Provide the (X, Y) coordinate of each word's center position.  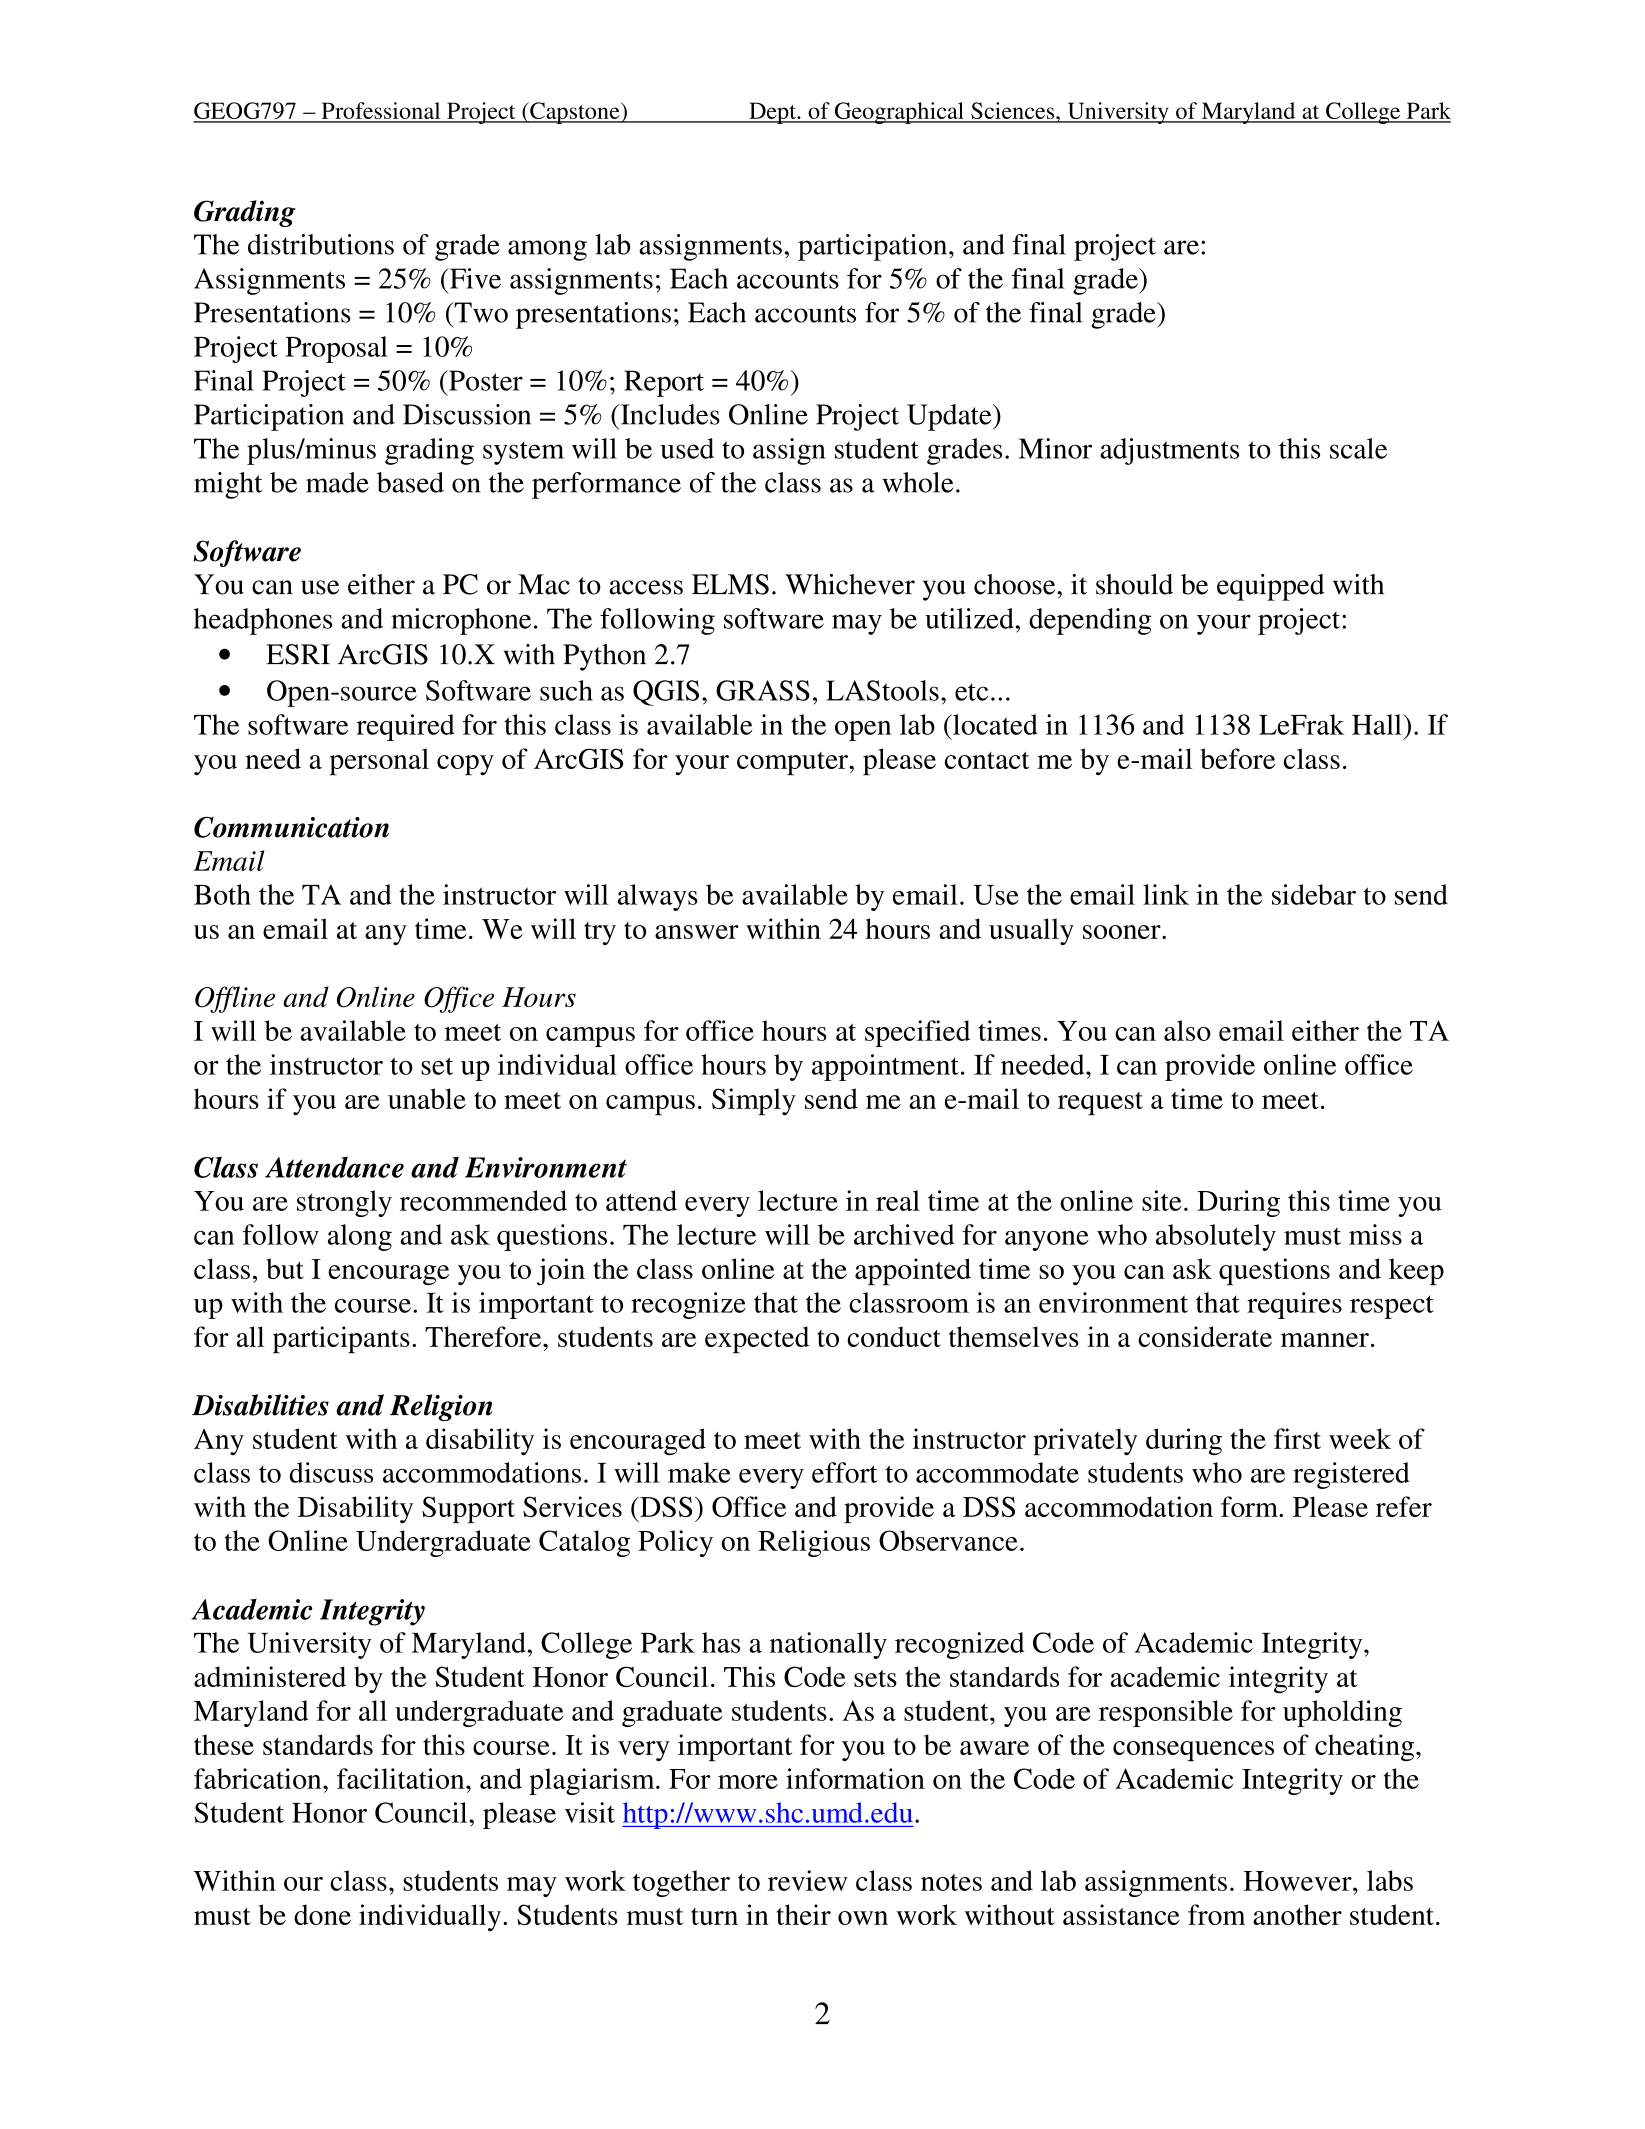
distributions (321, 244)
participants (341, 1339)
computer (793, 763)
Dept (772, 113)
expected (757, 1339)
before (1237, 758)
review (807, 1880)
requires (1294, 1305)
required (405, 727)
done (322, 1914)
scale (1358, 448)
